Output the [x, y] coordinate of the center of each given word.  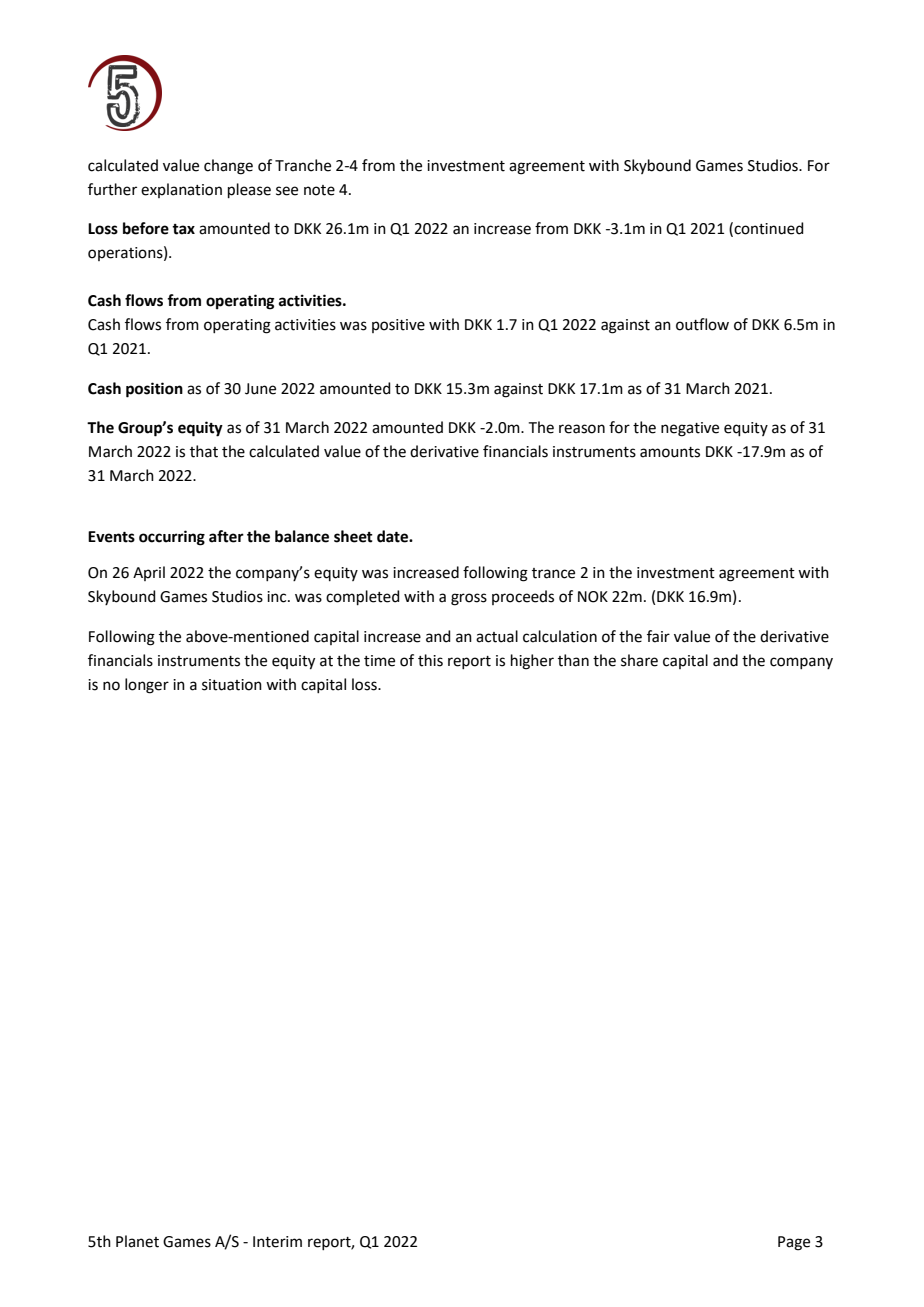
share [639, 660]
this [430, 660]
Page [794, 1243]
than [573, 660]
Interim [277, 1242]
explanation [181, 190]
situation [232, 685]
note [319, 190]
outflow [702, 324]
